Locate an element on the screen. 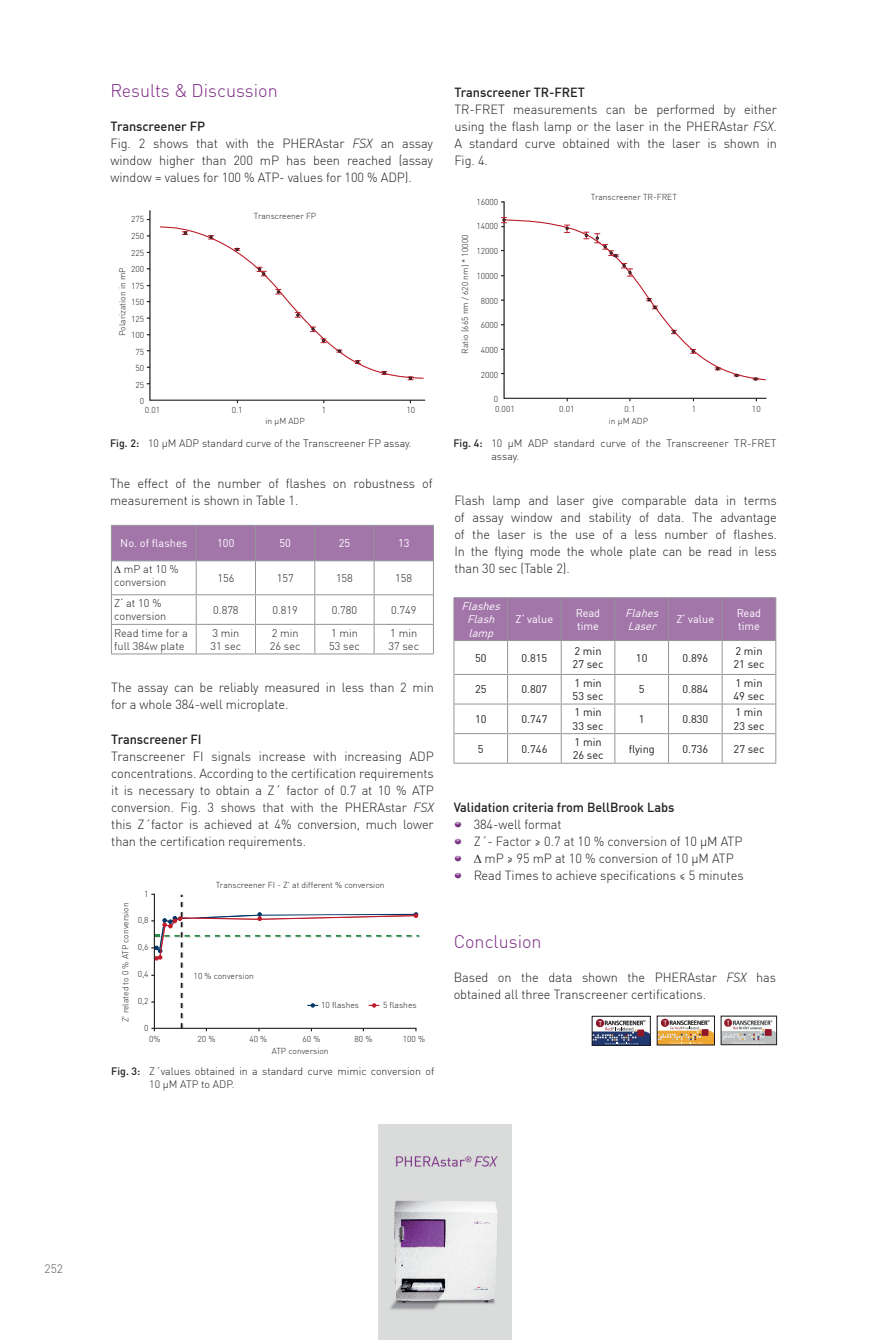 The height and width of the screenshot is (1340, 896). performed is located at coordinates (685, 110).
